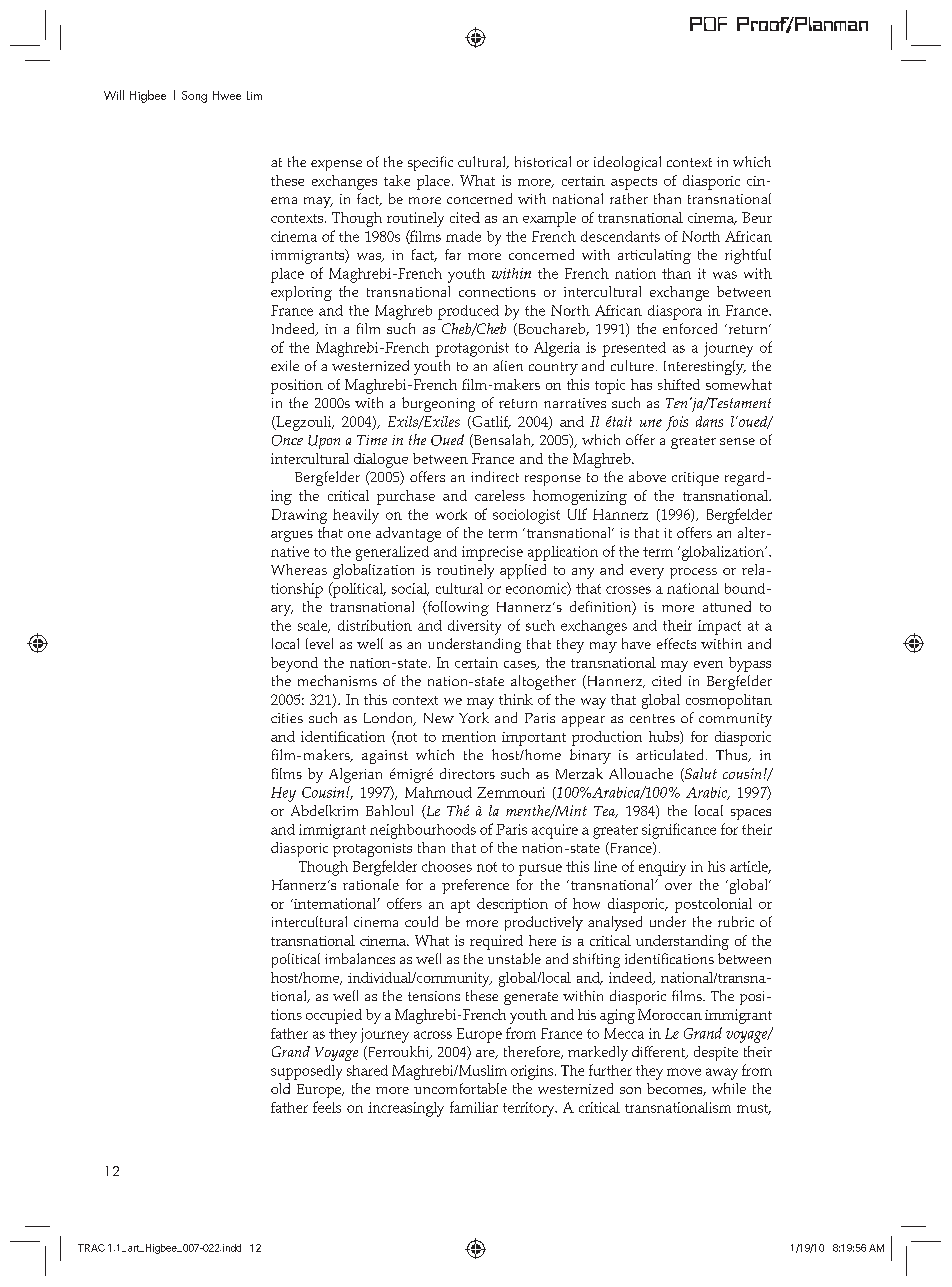 The height and width of the screenshot is (1287, 952). Describe the element at coordinates (423, 831) in the screenshot. I see `neighbourhoods` at that location.
